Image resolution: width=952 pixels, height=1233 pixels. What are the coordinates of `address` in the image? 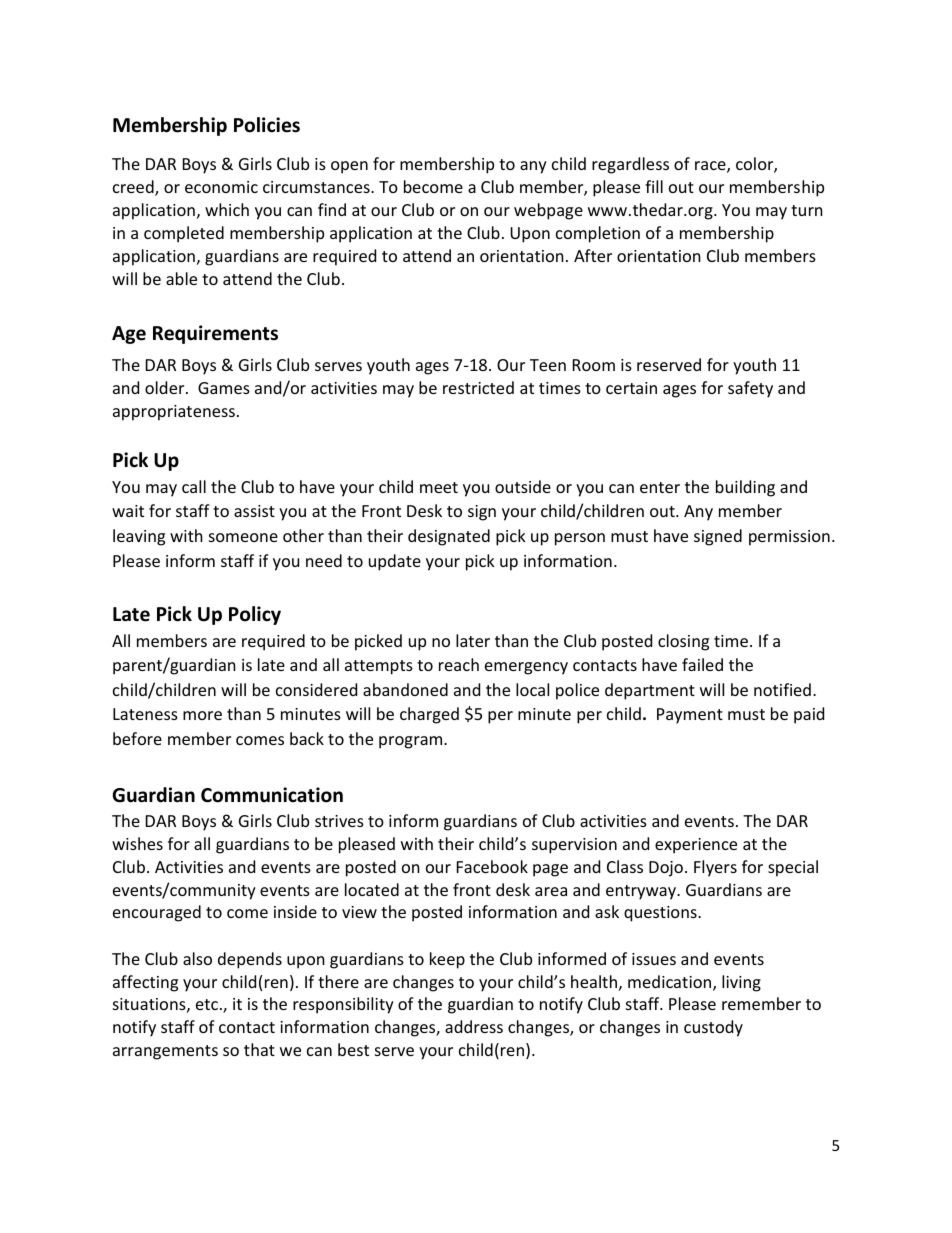 It's located at (474, 1026).
